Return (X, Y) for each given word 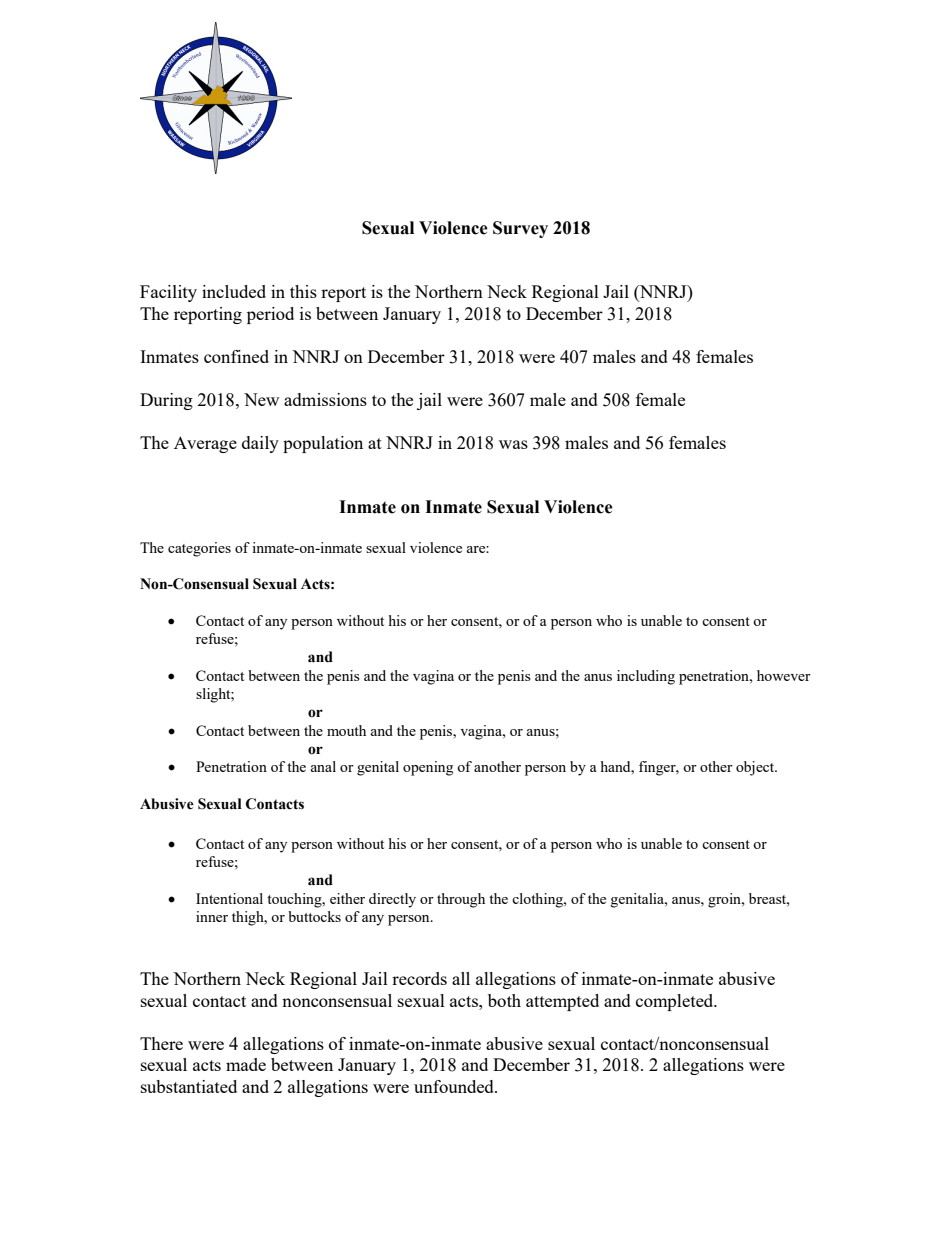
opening (428, 768)
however (784, 675)
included (234, 291)
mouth (346, 730)
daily (260, 444)
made (246, 1064)
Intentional (229, 898)
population (323, 444)
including (646, 677)
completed (676, 1002)
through (461, 900)
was (513, 444)
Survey (520, 229)
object (756, 768)
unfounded (455, 1086)
